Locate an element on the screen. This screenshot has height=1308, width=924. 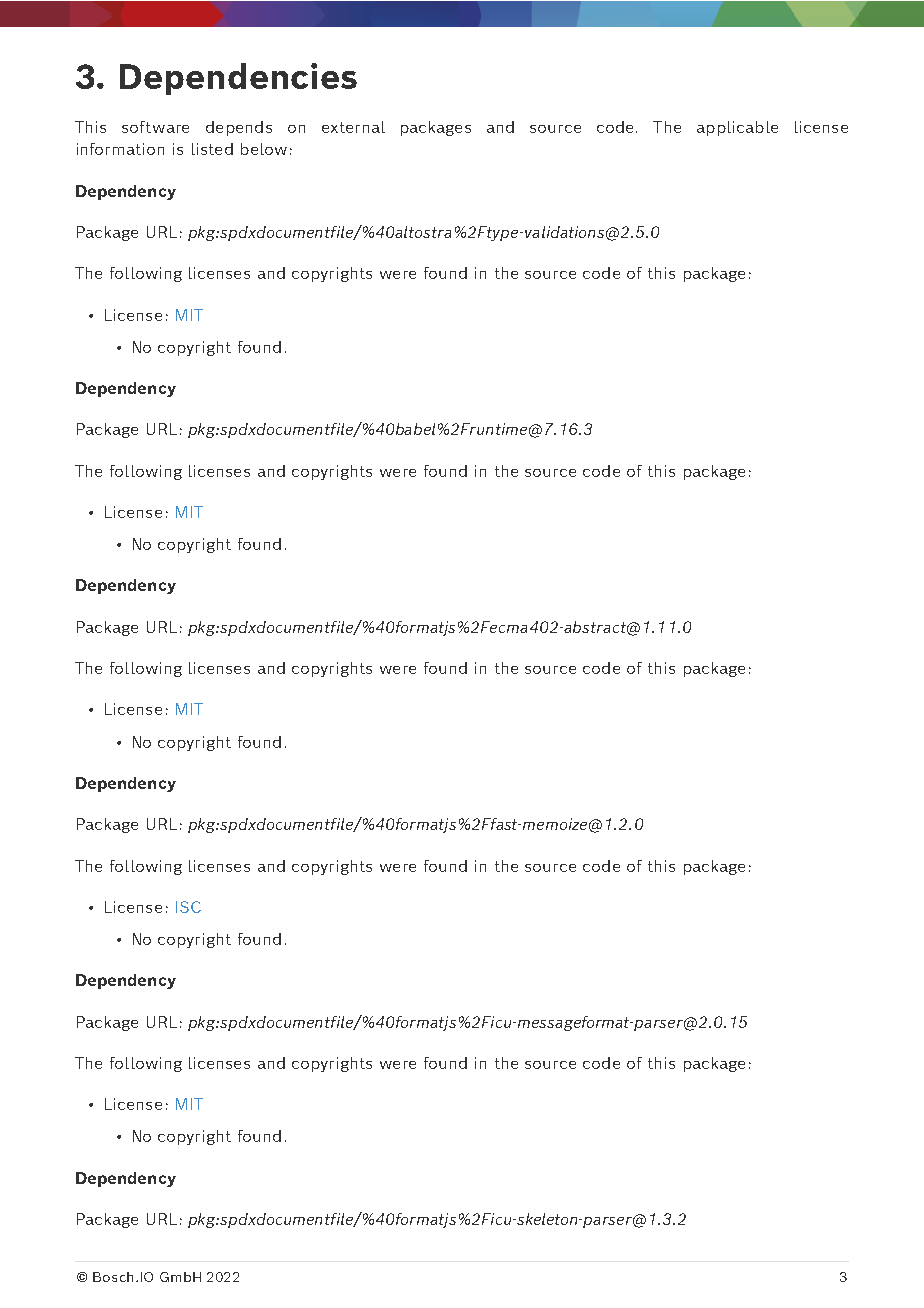
below is located at coordinates (264, 149).
